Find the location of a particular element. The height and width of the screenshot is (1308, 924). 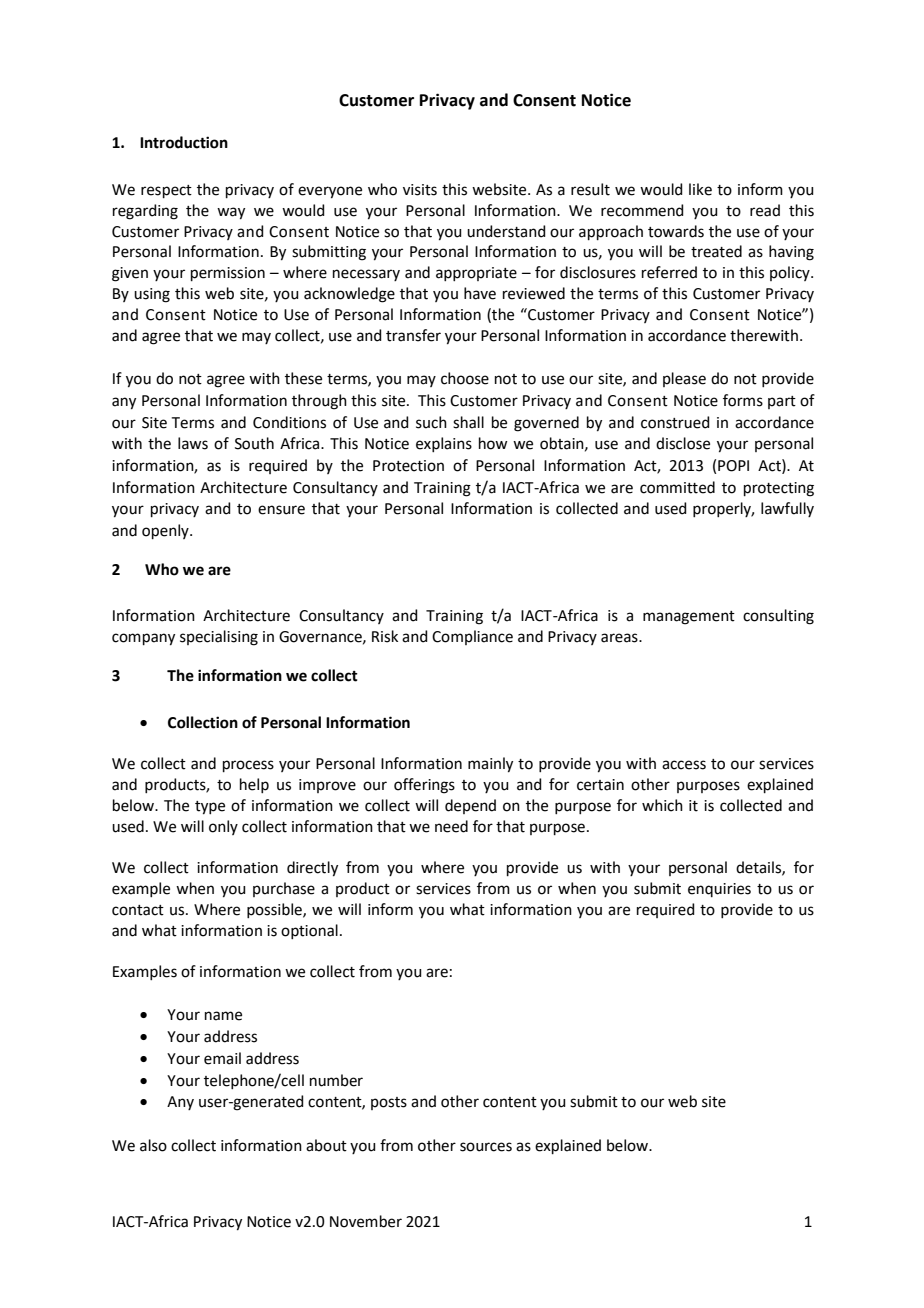

specialising is located at coordinates (219, 638).
